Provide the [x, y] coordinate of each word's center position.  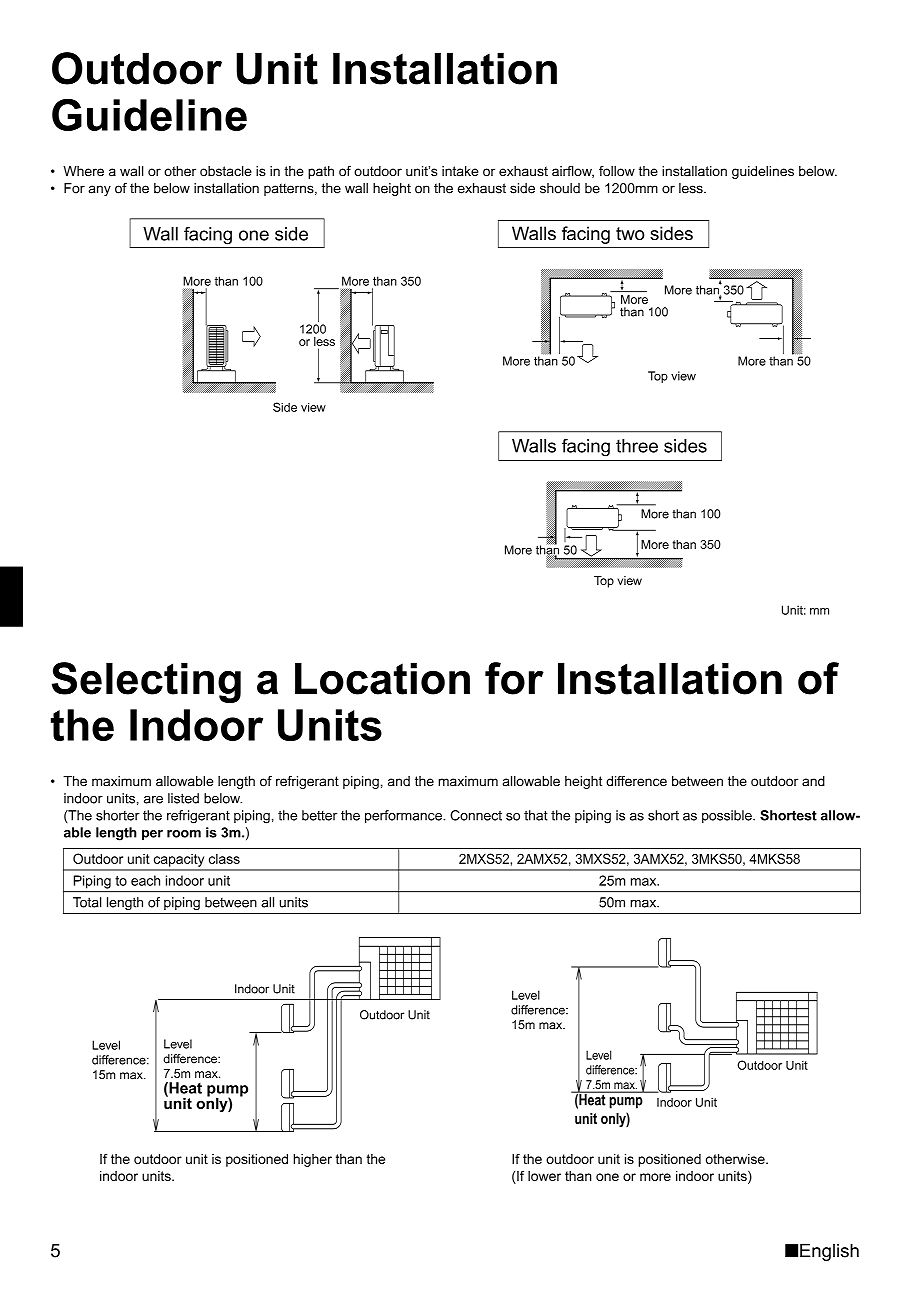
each [145, 880]
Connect [476, 815]
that [536, 815]
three [637, 446]
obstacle [226, 171]
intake [460, 171]
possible [728, 816]
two [630, 234]
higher [312, 1160]
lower [544, 1176]
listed [183, 798]
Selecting [146, 682]
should [560, 188]
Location [382, 678]
